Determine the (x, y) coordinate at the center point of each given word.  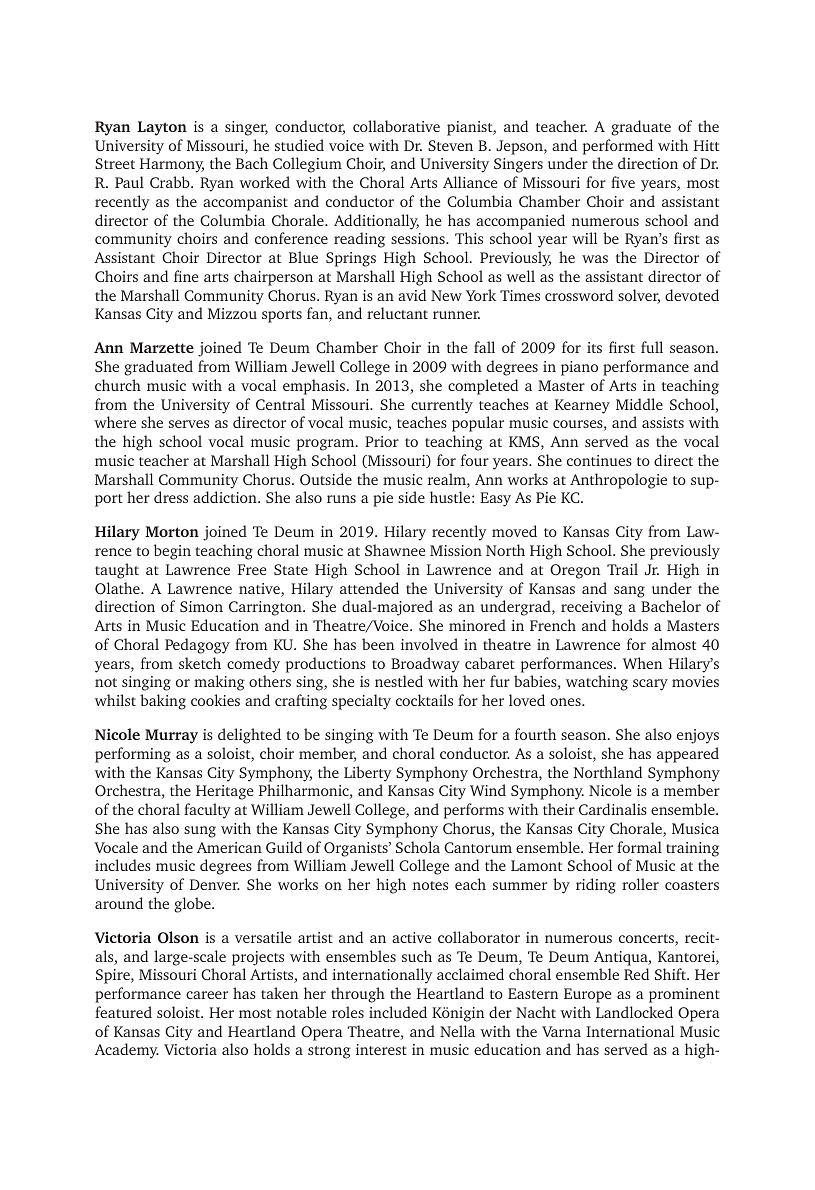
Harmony (172, 165)
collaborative (396, 126)
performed (618, 147)
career (207, 995)
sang (629, 592)
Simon (201, 606)
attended (369, 588)
